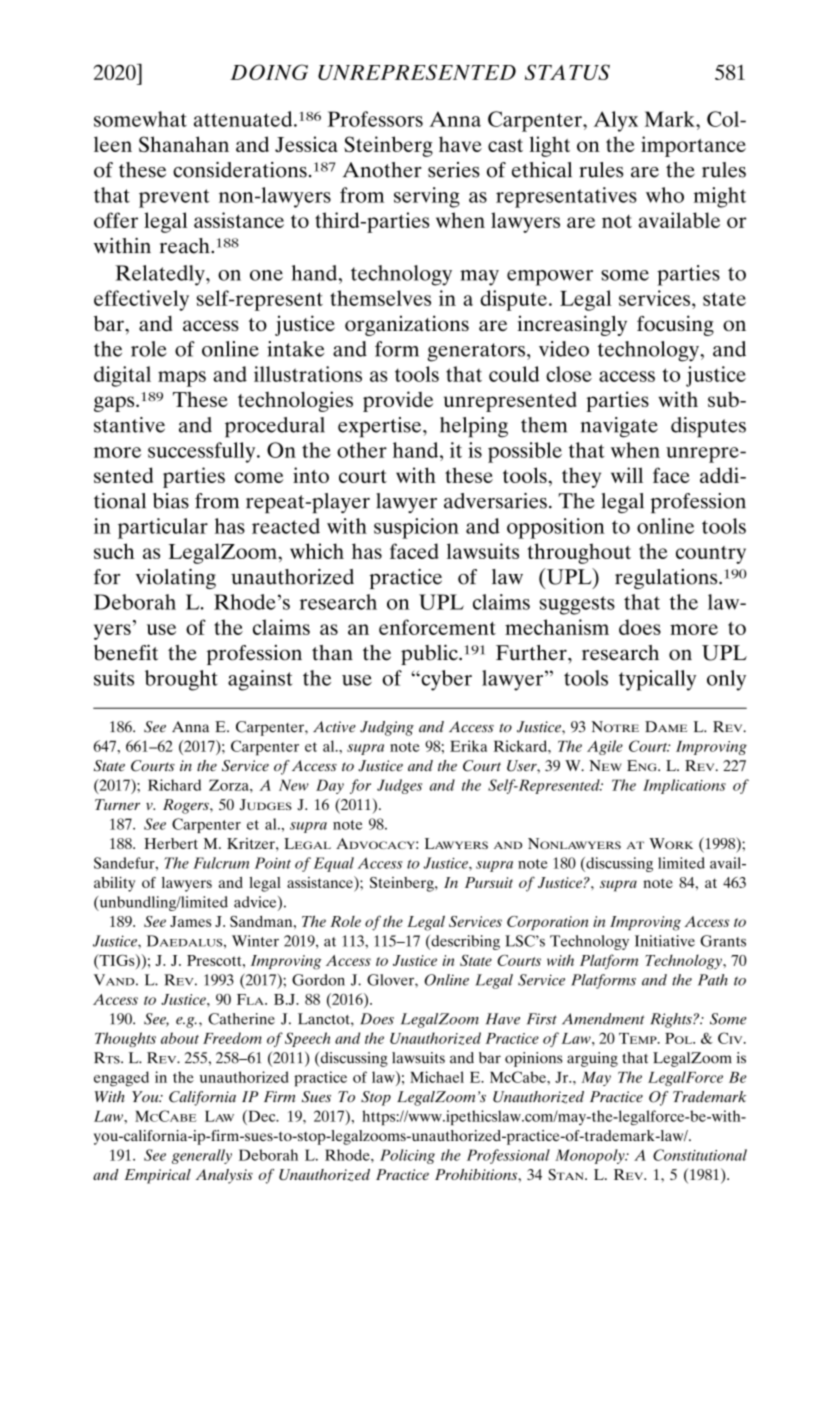 Image resolution: width=840 pixels, height=1402 pixels. I want to click on Pursuit, so click(489, 882).
